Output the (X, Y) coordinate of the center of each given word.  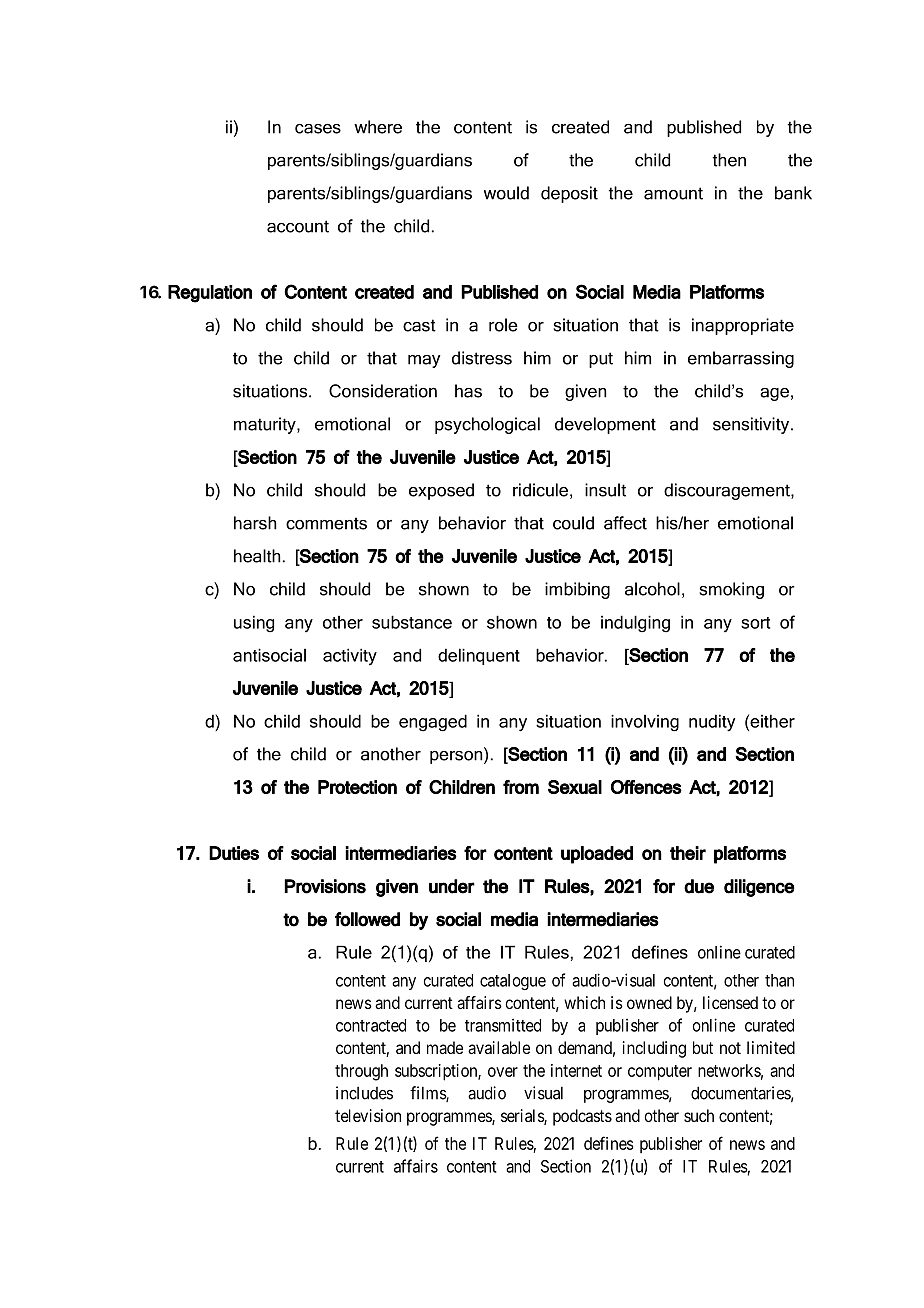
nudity (712, 723)
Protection (357, 787)
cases (318, 129)
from (521, 787)
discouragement (728, 491)
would (506, 193)
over (503, 1072)
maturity (266, 425)
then (729, 160)
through (361, 1072)
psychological (487, 425)
